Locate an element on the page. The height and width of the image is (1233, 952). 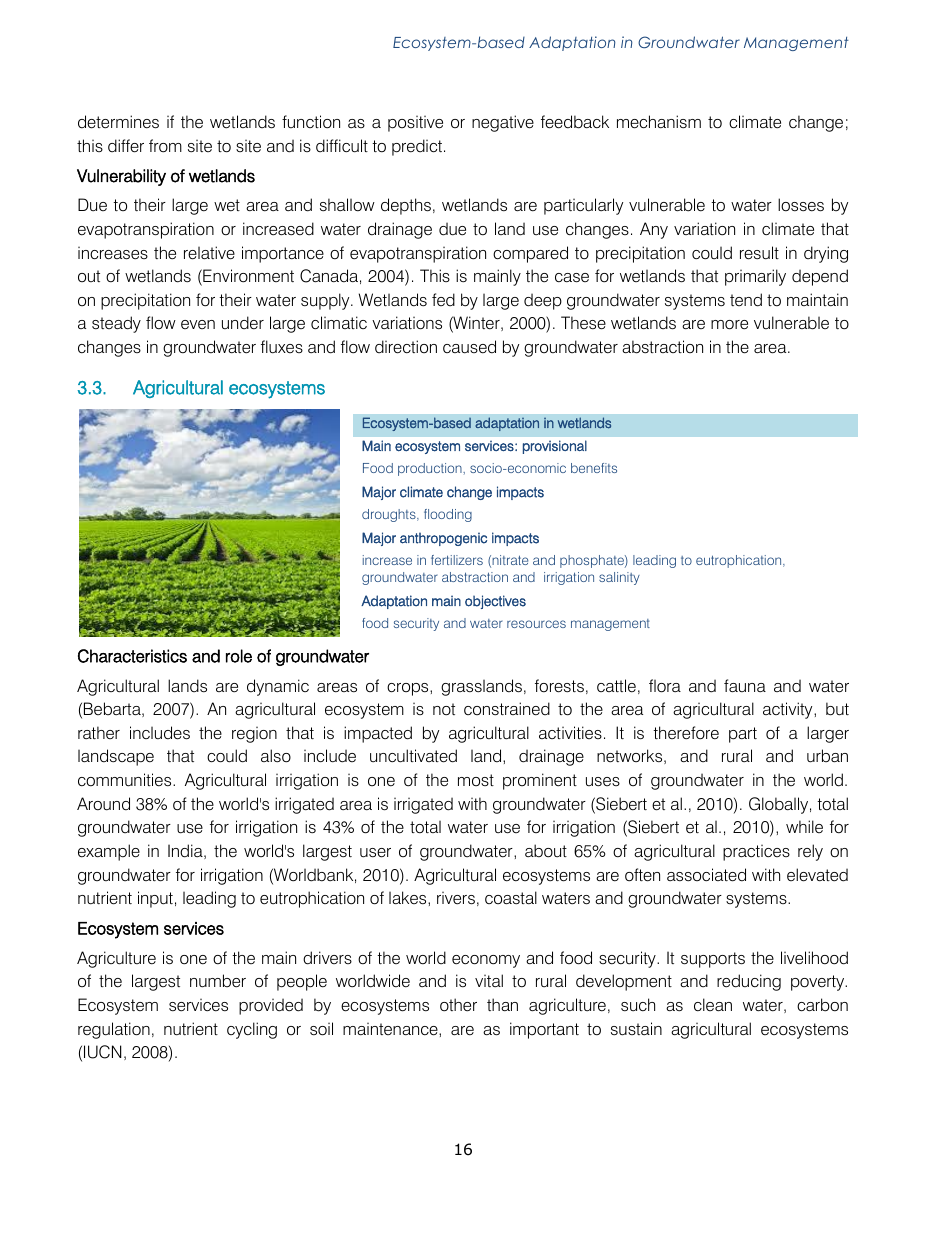
objectives is located at coordinates (495, 602).
